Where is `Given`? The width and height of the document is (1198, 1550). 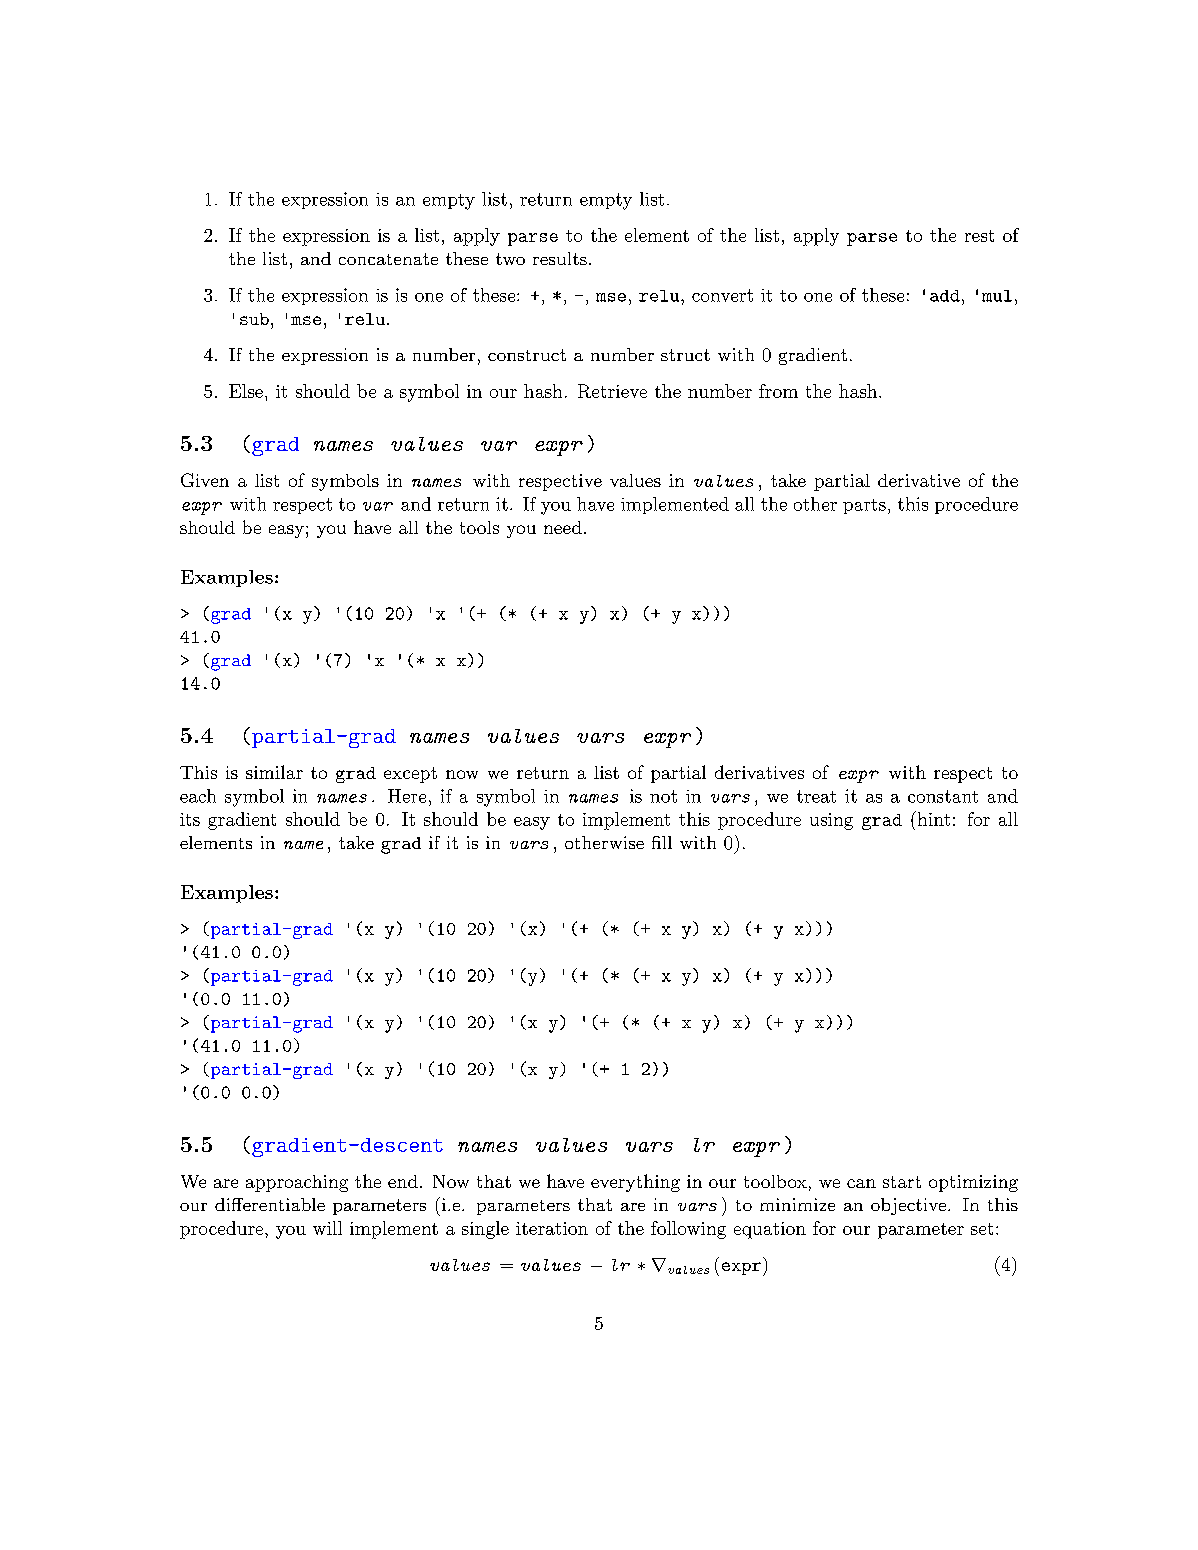
Given is located at coordinates (205, 480).
